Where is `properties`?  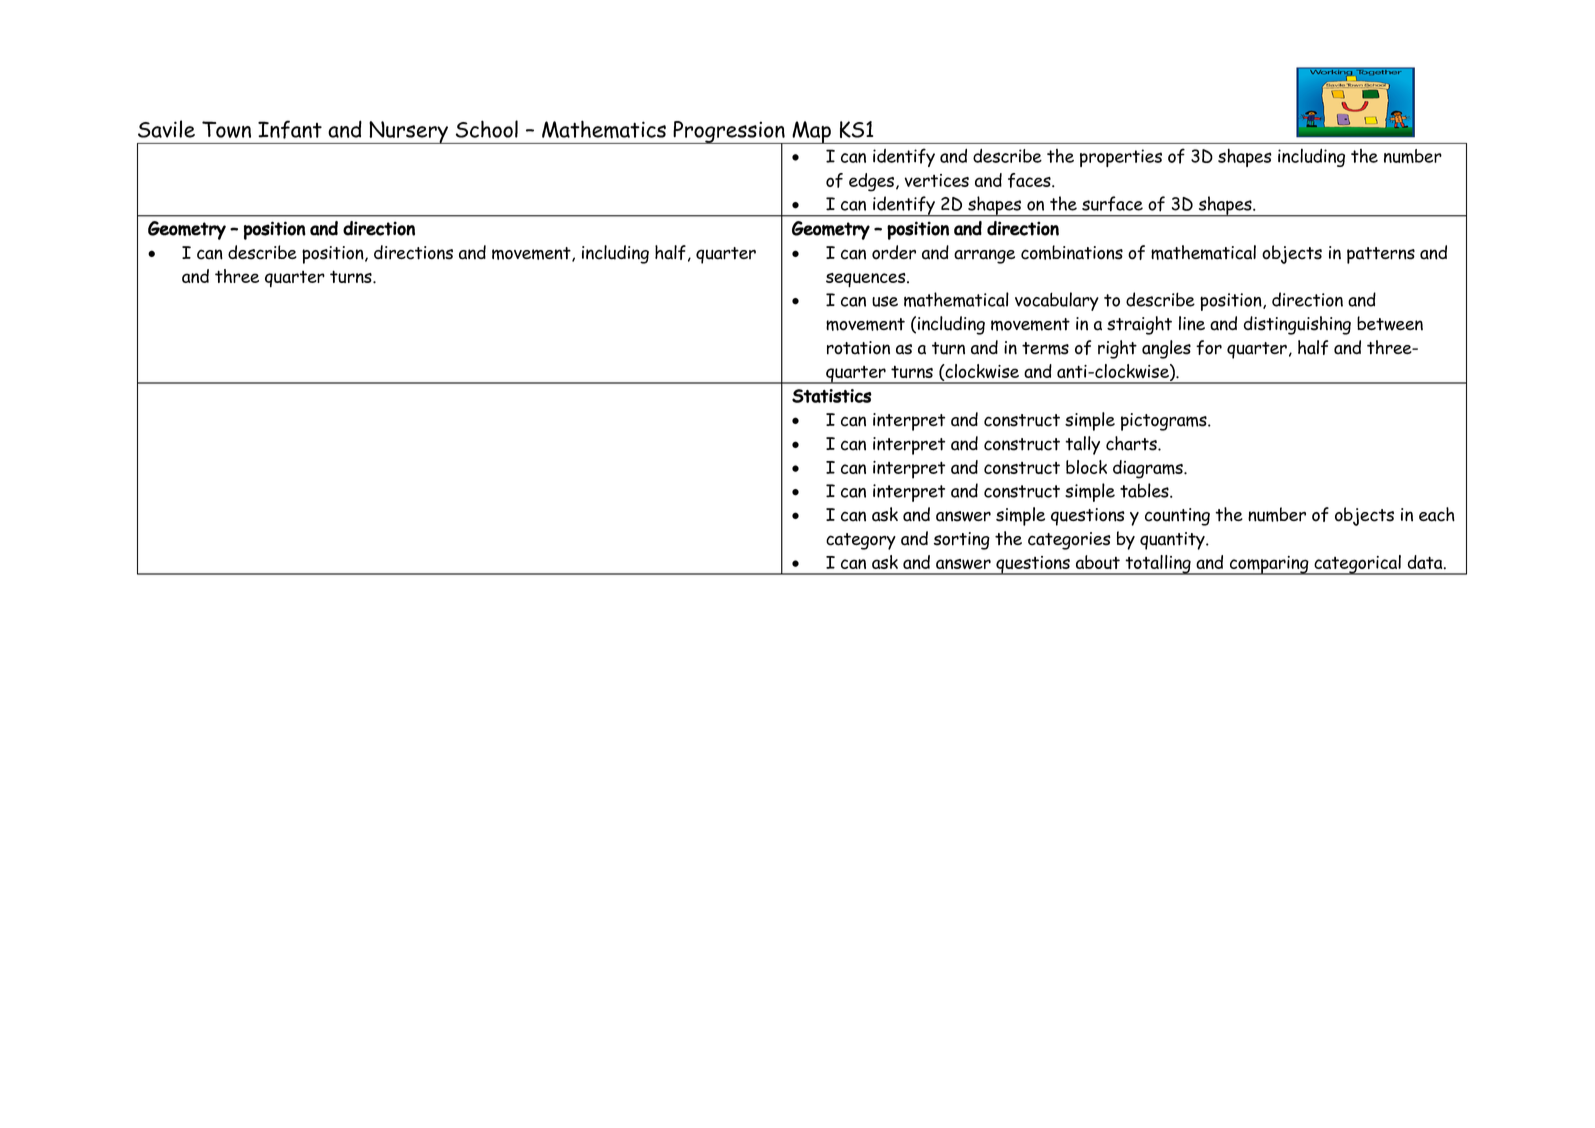
properties is located at coordinates (1121, 158).
